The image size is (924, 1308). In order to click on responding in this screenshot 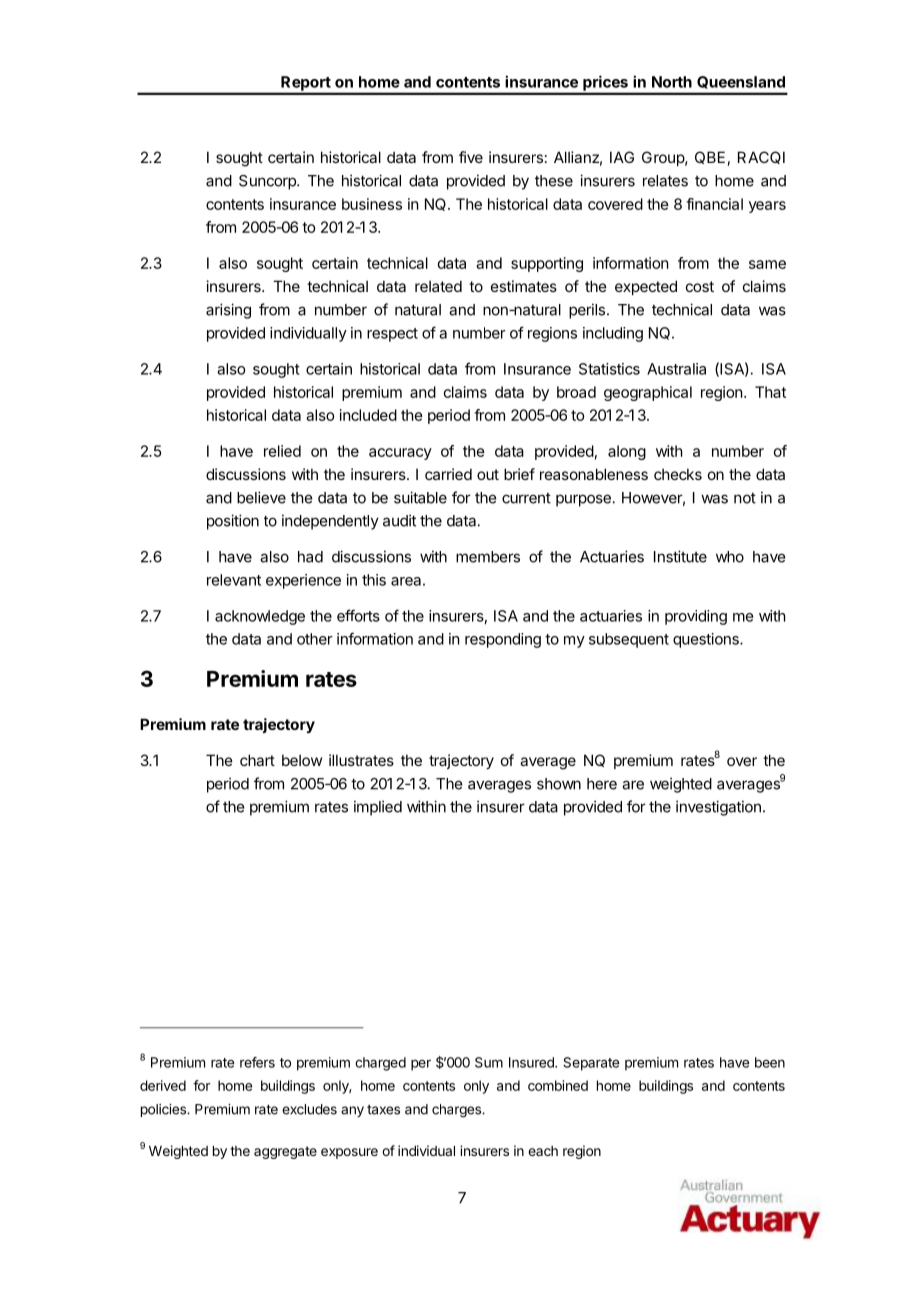, I will do `click(503, 640)`.
